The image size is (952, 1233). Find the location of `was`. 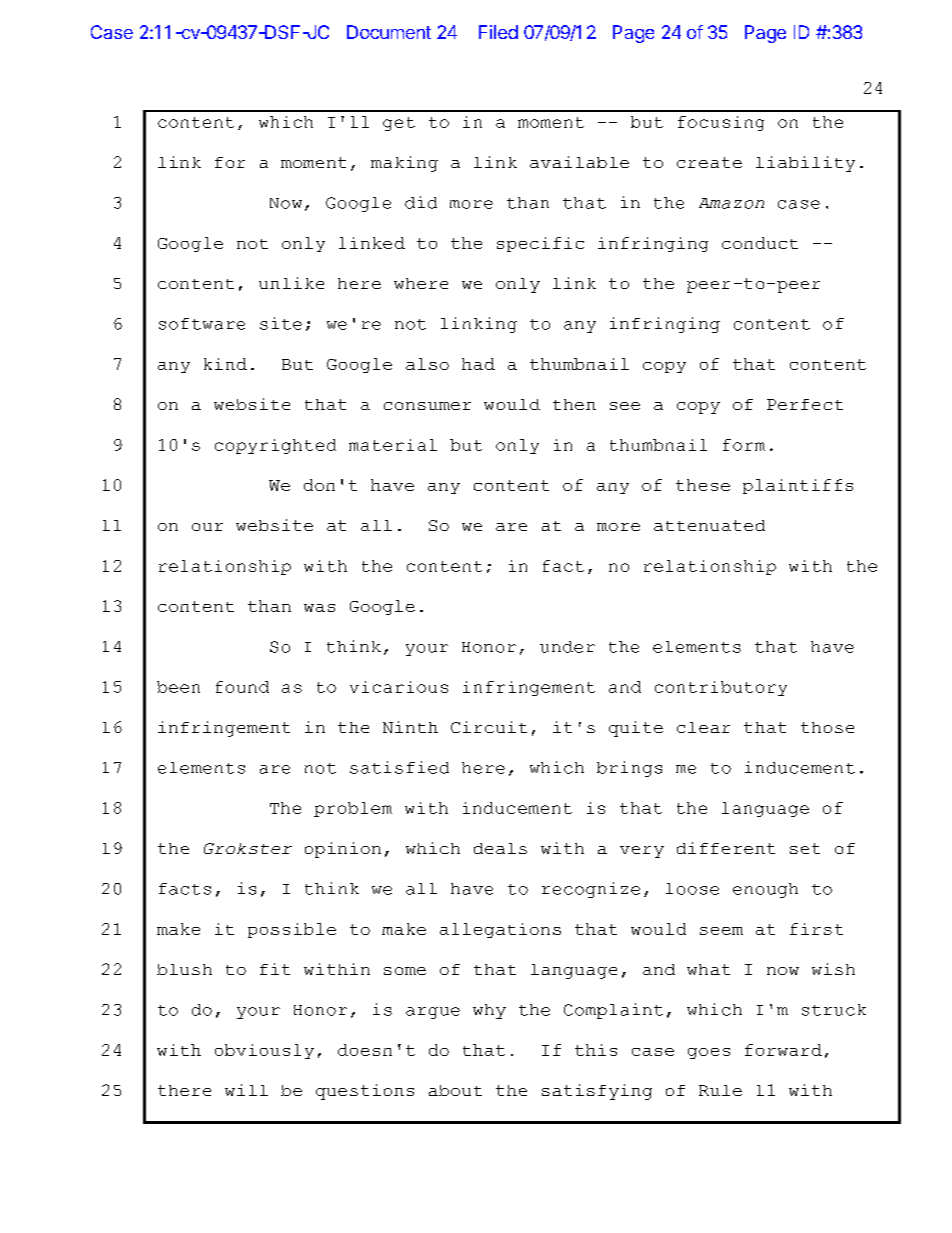

was is located at coordinates (319, 608).
